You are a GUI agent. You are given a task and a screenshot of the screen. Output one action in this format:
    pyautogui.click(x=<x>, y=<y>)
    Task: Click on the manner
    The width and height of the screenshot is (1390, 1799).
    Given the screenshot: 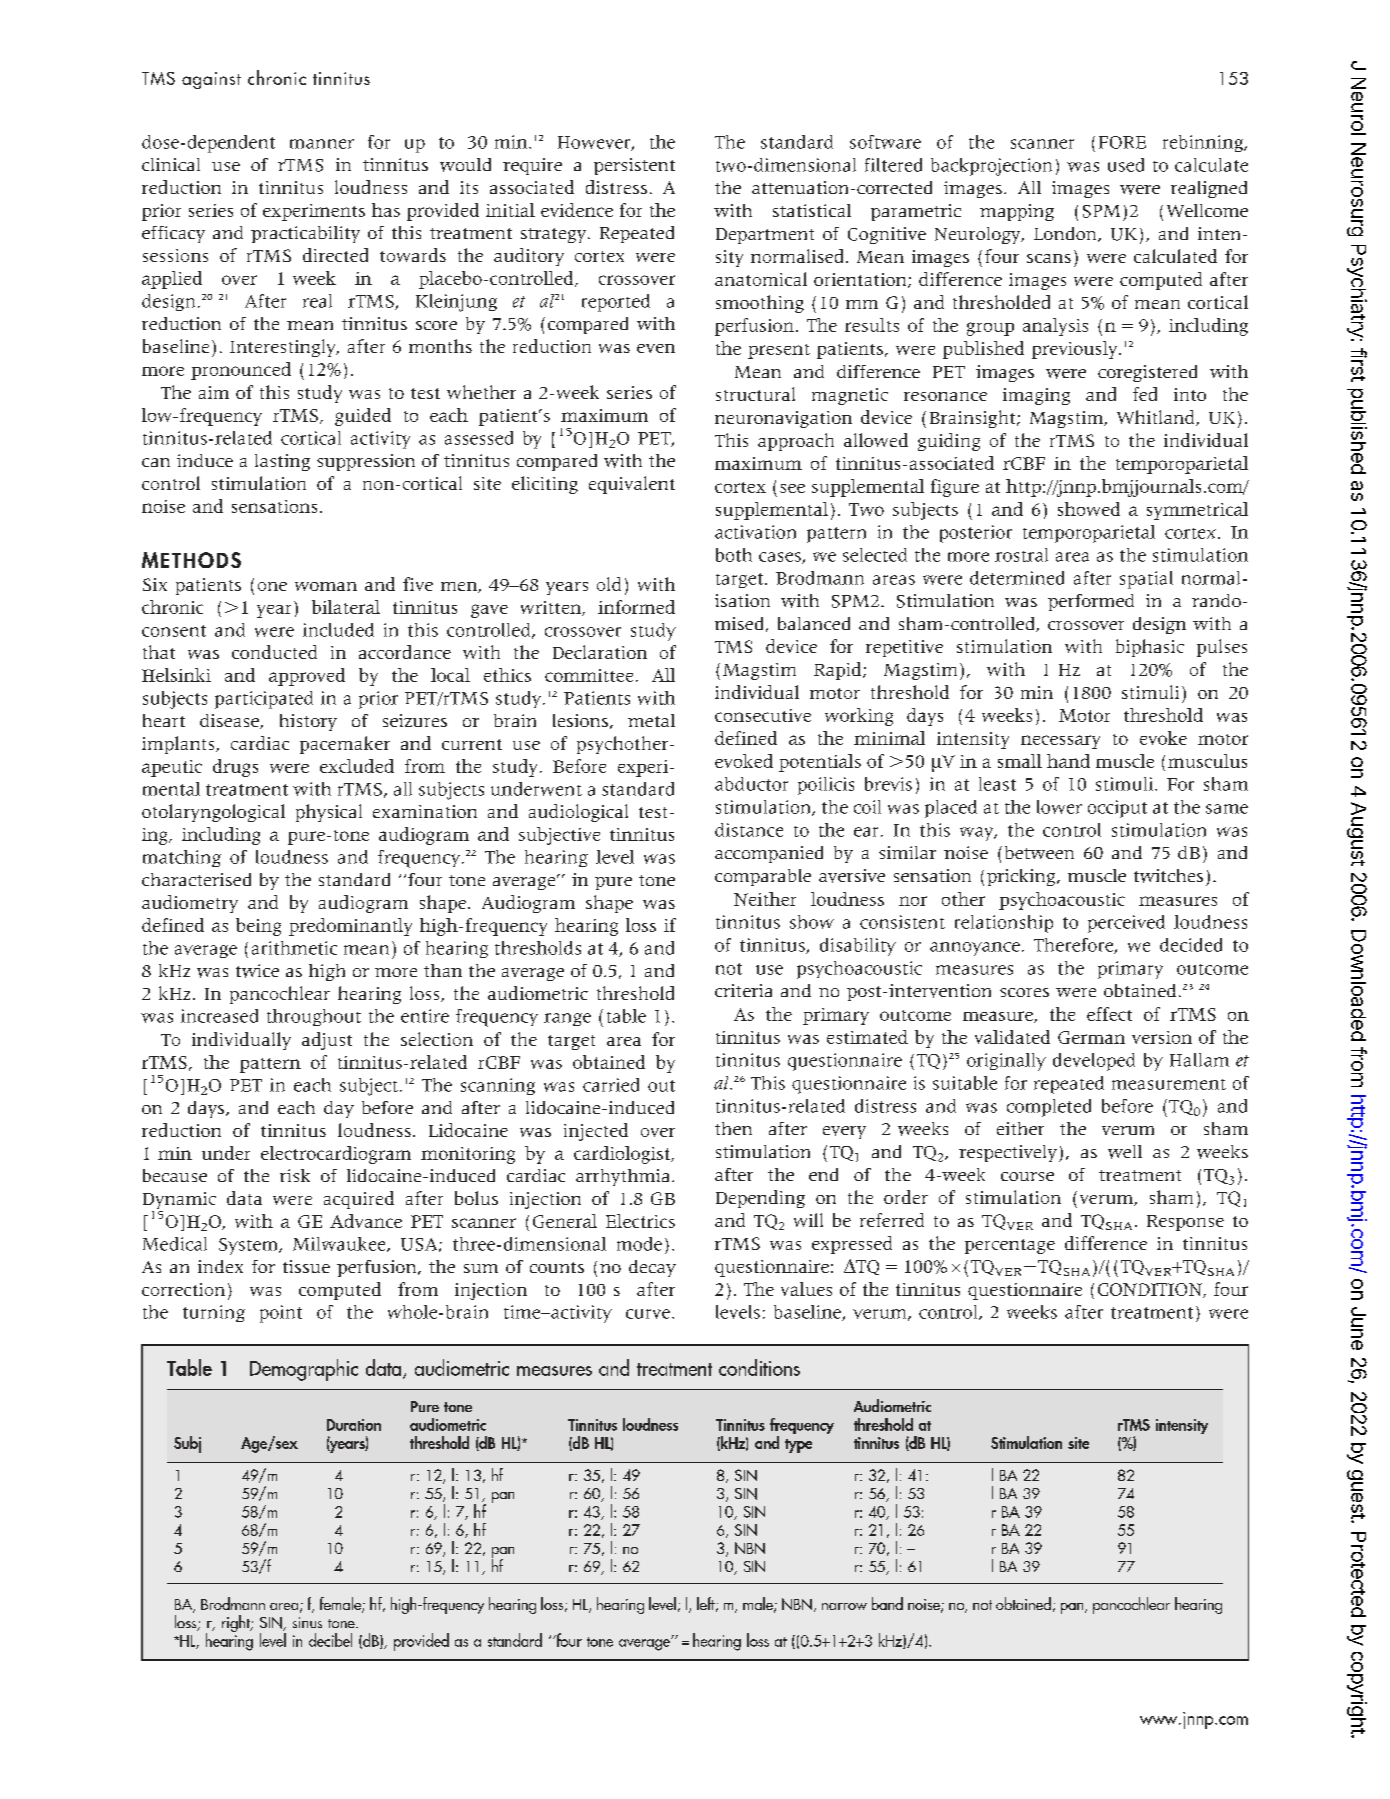 What is the action you would take?
    pyautogui.click(x=322, y=144)
